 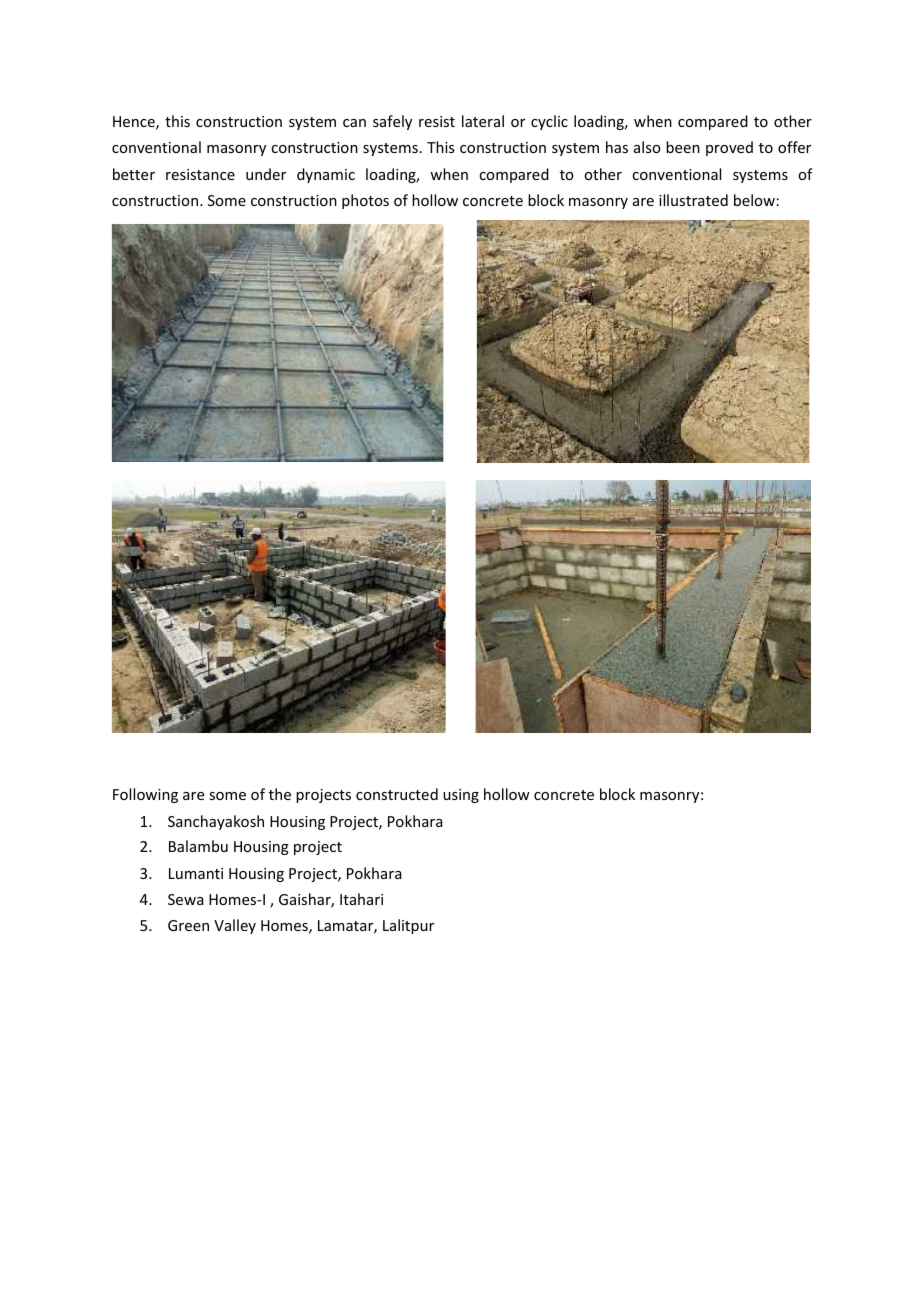 I want to click on under, so click(x=266, y=174).
